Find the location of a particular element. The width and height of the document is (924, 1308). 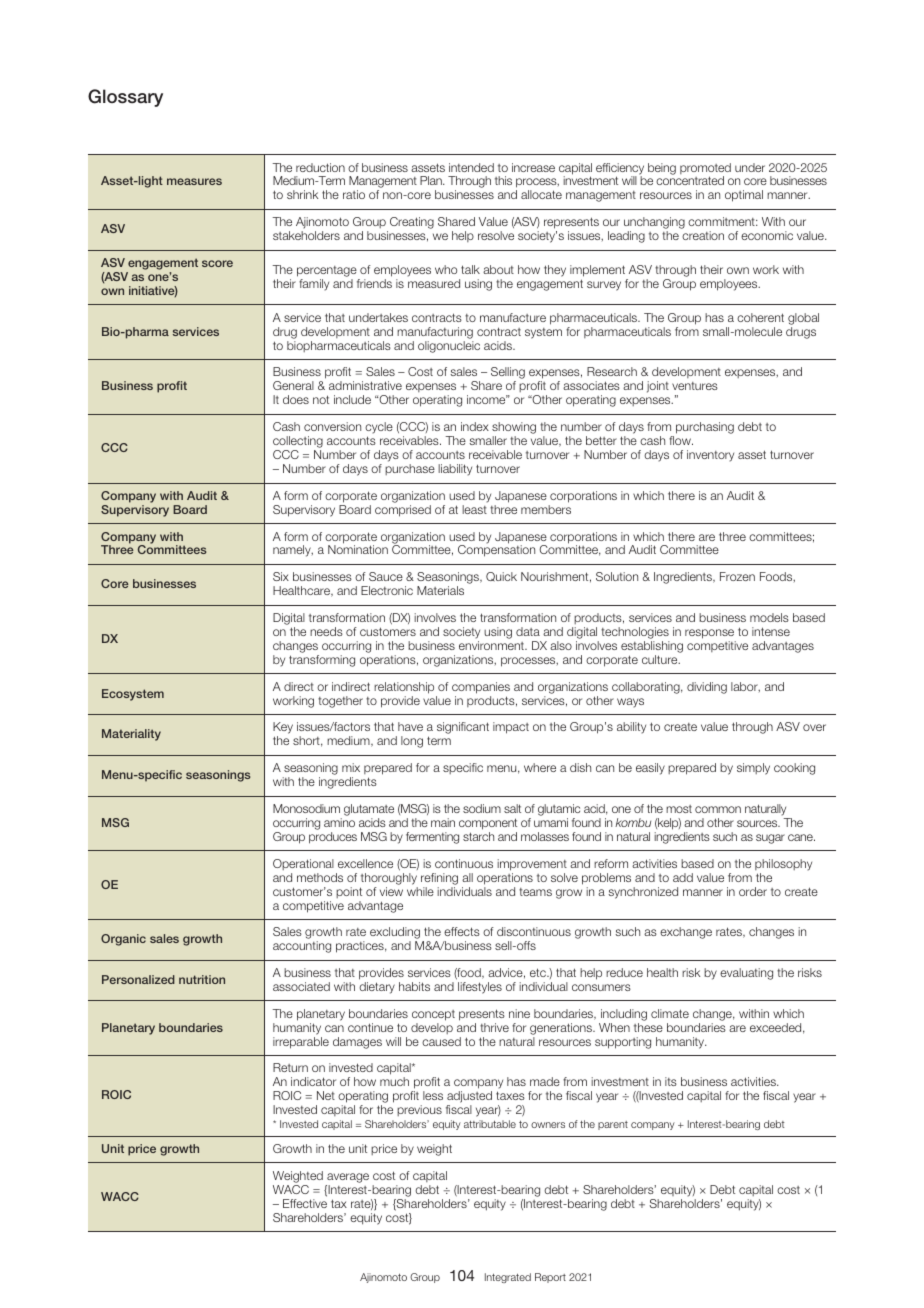

measures is located at coordinates (194, 181).
